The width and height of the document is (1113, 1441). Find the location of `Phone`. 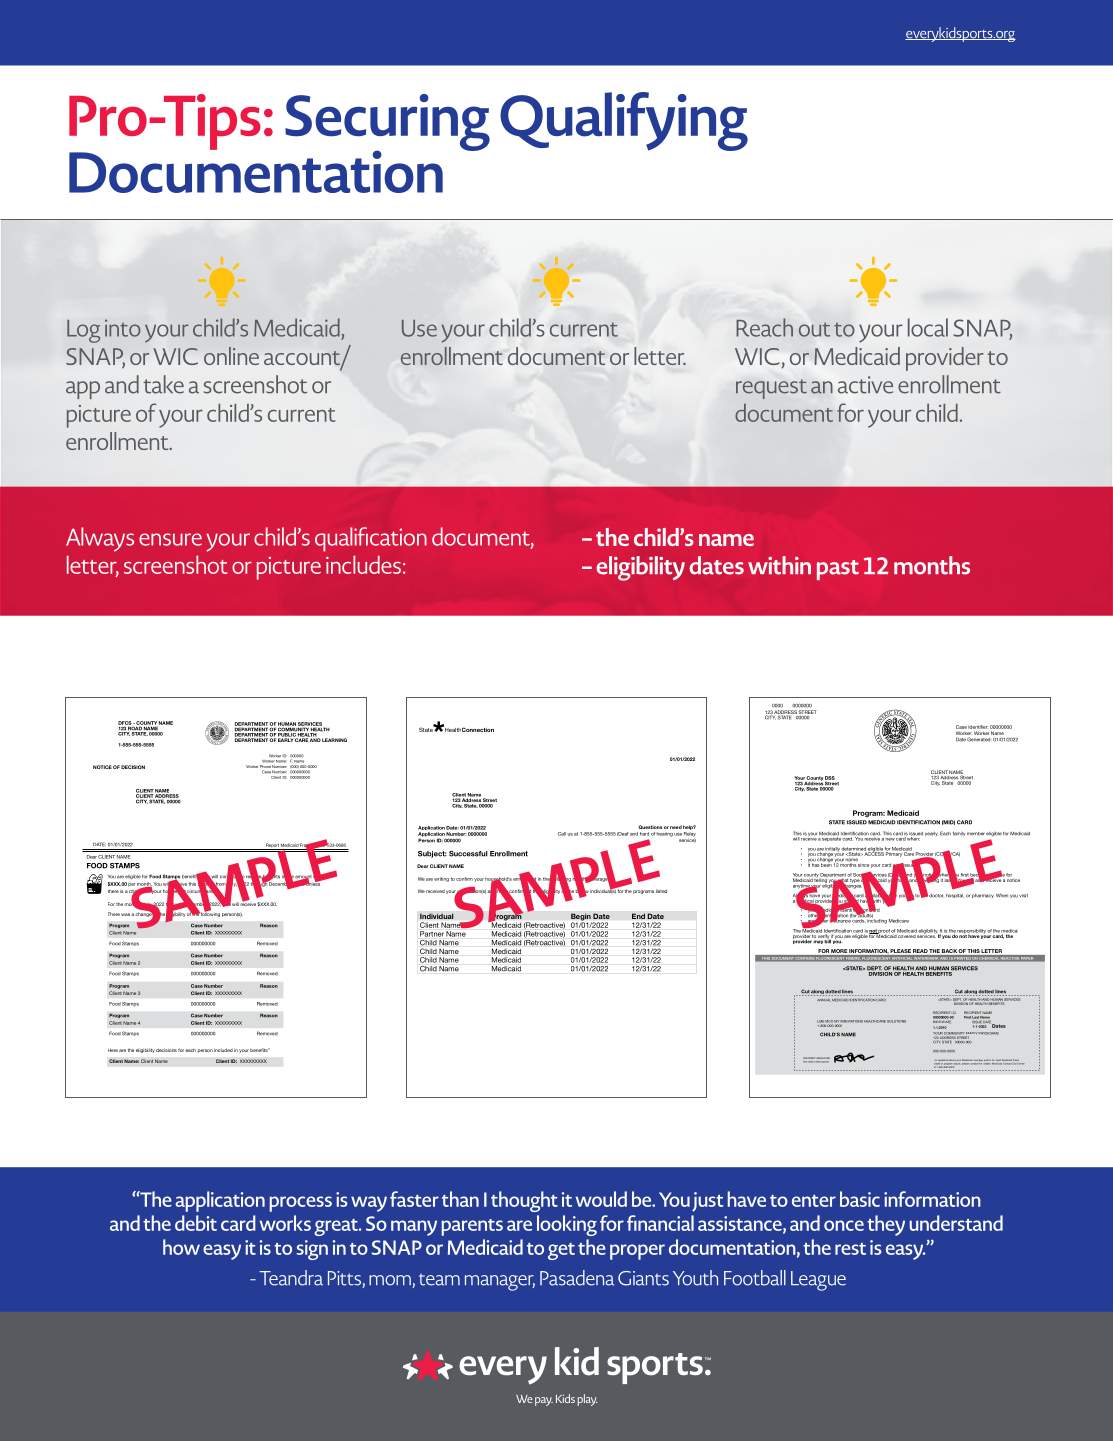

Phone is located at coordinates (265, 766).
